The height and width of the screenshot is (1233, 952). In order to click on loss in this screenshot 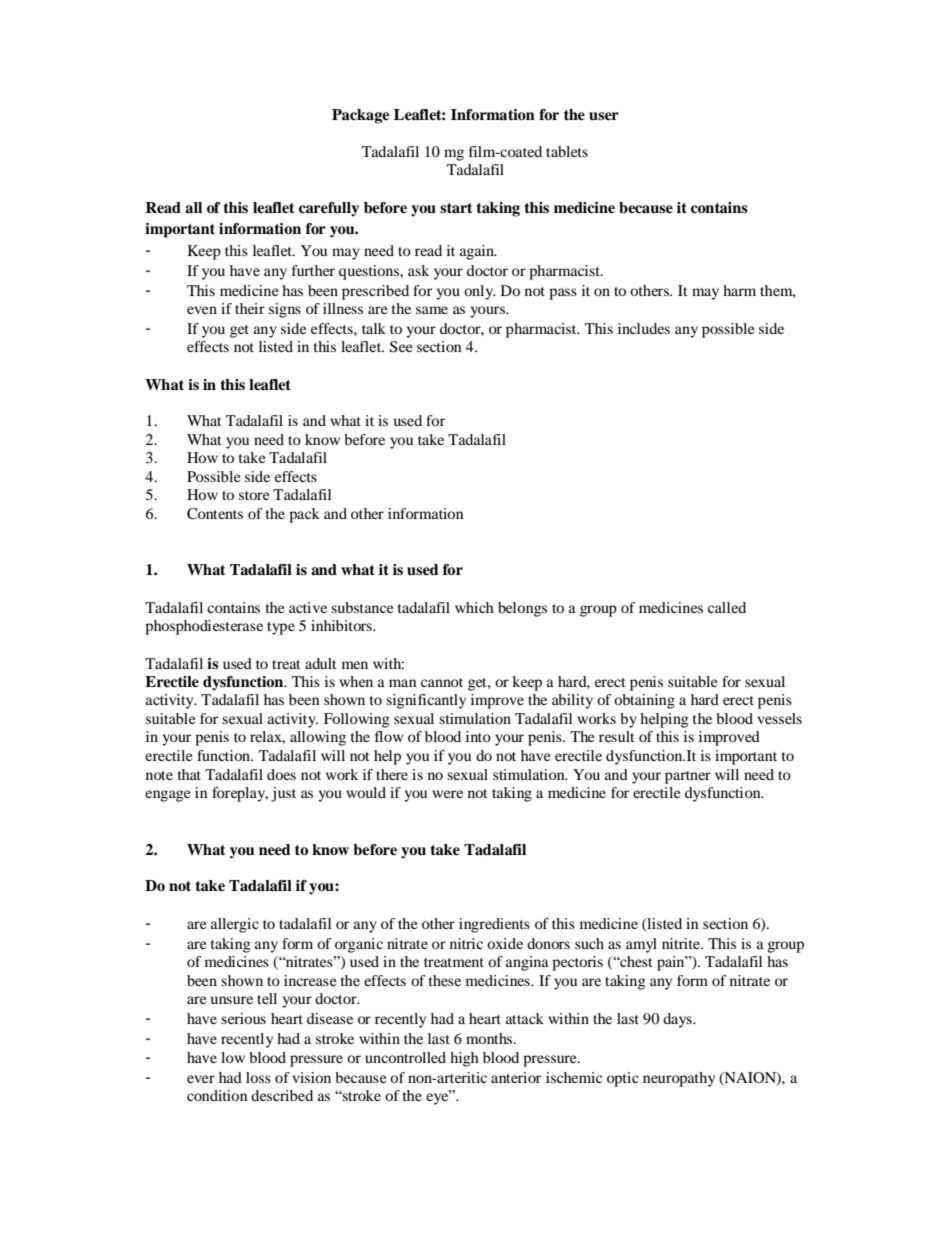, I will do `click(258, 1077)`.
